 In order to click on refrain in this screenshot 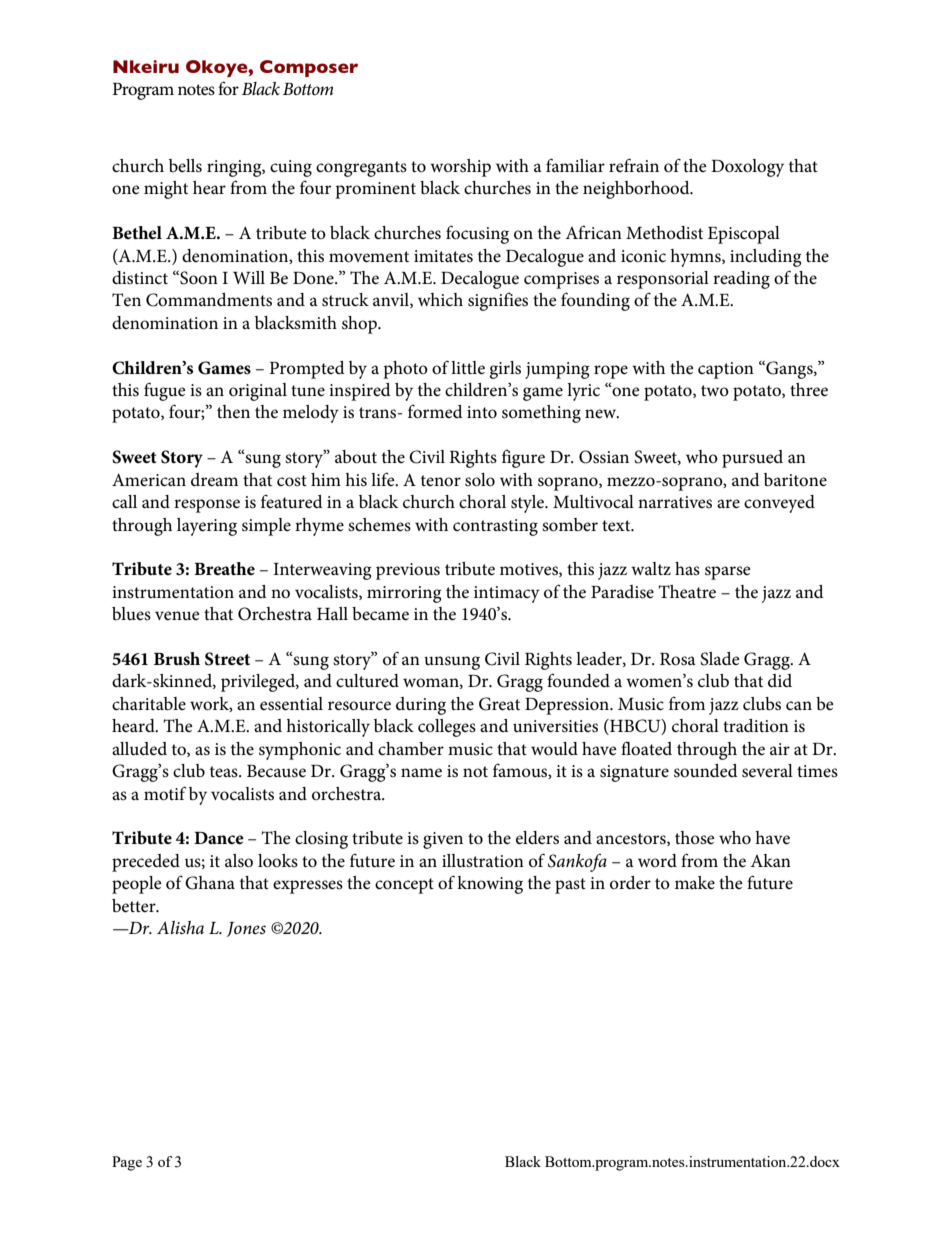, I will do `click(634, 165)`.
